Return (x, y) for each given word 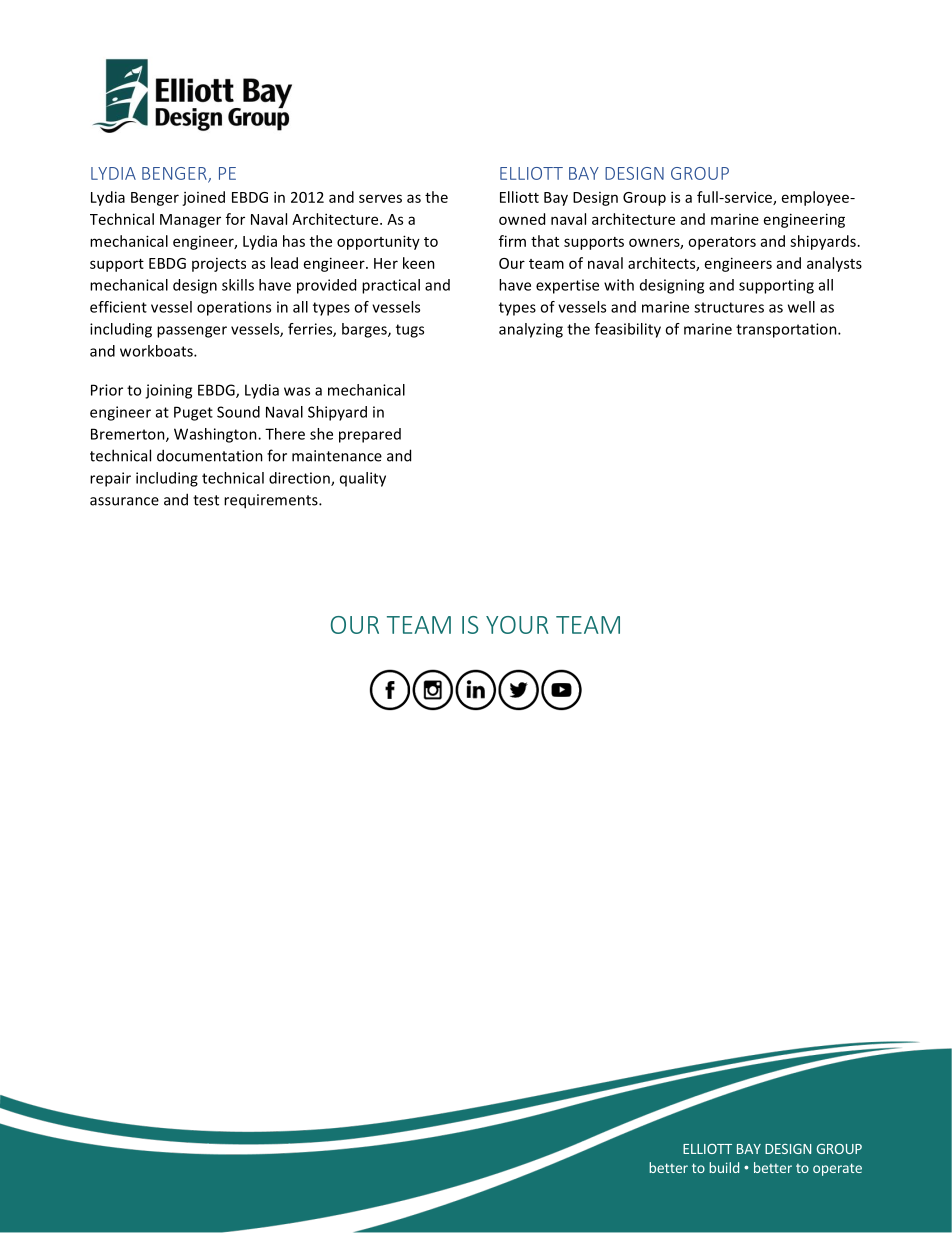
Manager (190, 221)
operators (722, 243)
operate (837, 1169)
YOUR (517, 625)
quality (363, 479)
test (206, 500)
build (724, 1167)
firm (512, 241)
